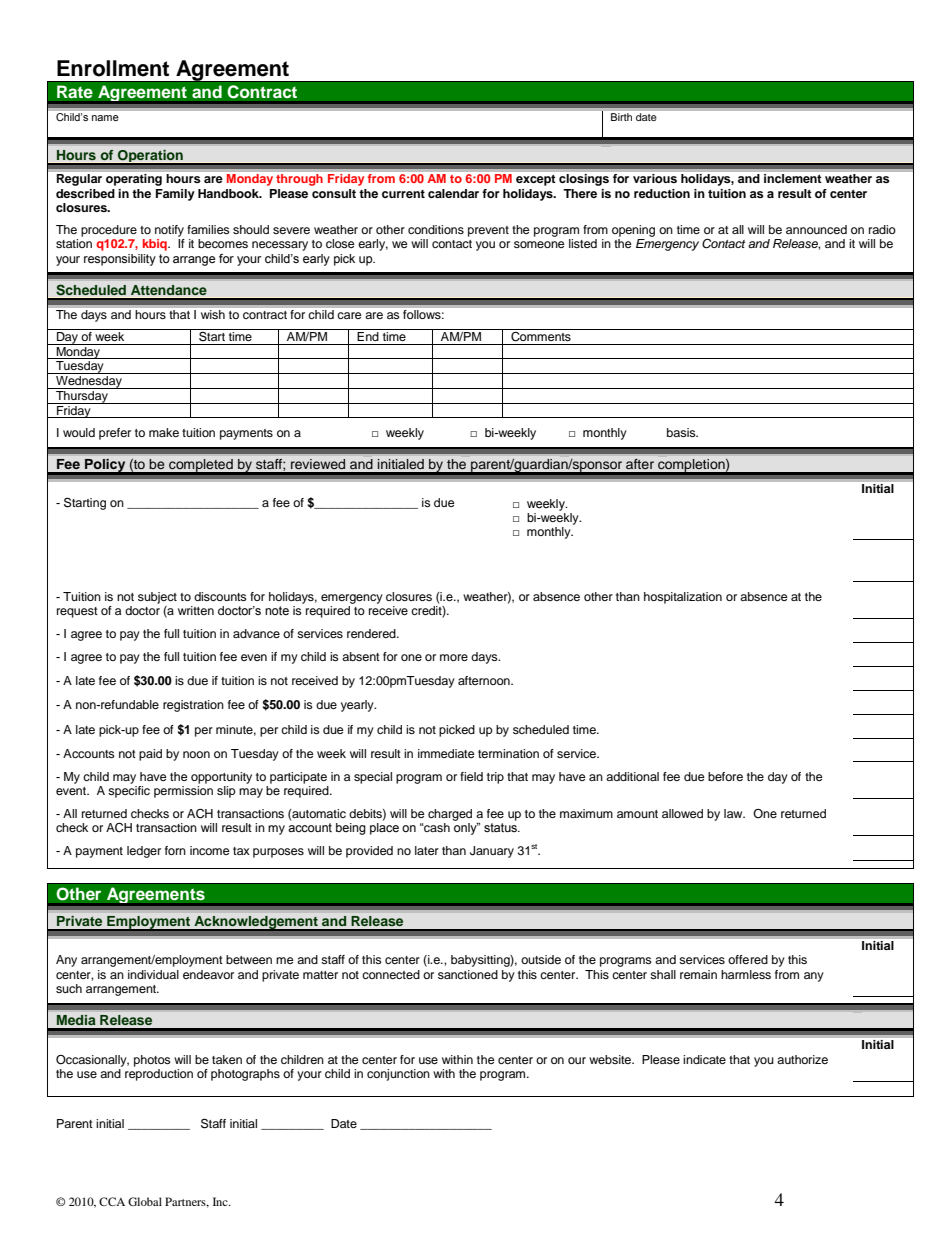 Image resolution: width=952 pixels, height=1233 pixels. I want to click on inclement, so click(792, 178).
